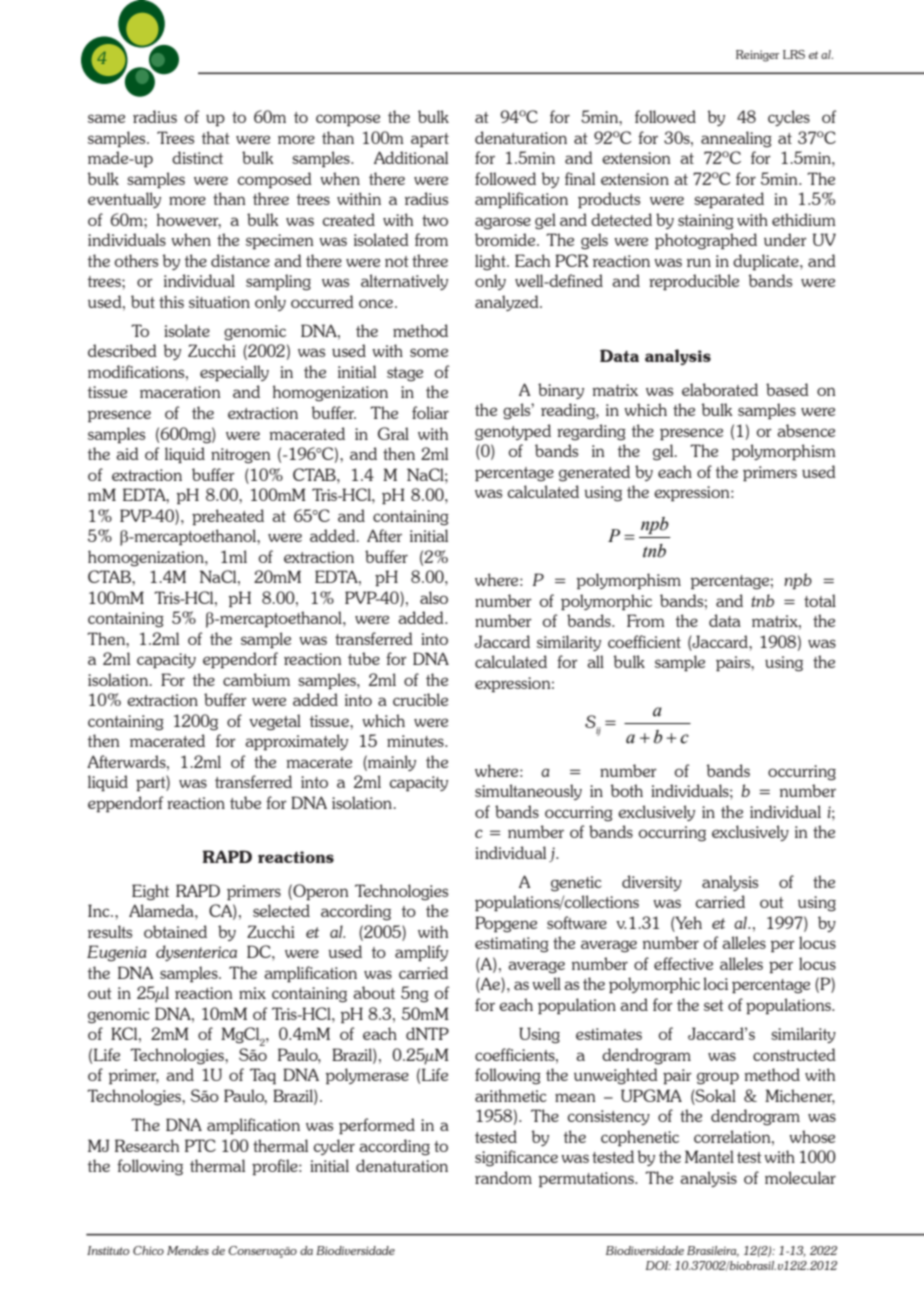  I want to click on total, so click(820, 600).
